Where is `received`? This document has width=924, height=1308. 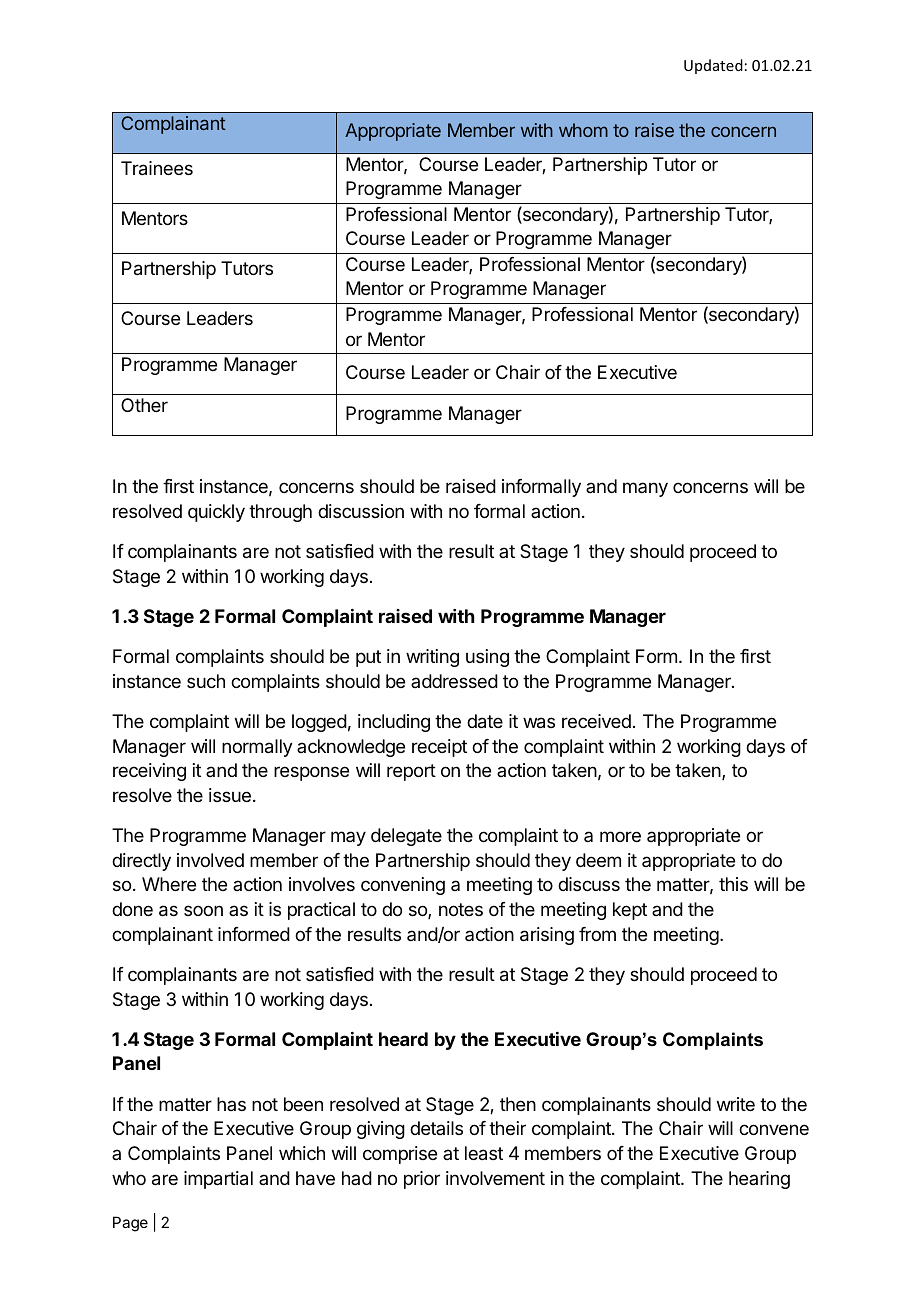
received is located at coordinates (596, 721).
